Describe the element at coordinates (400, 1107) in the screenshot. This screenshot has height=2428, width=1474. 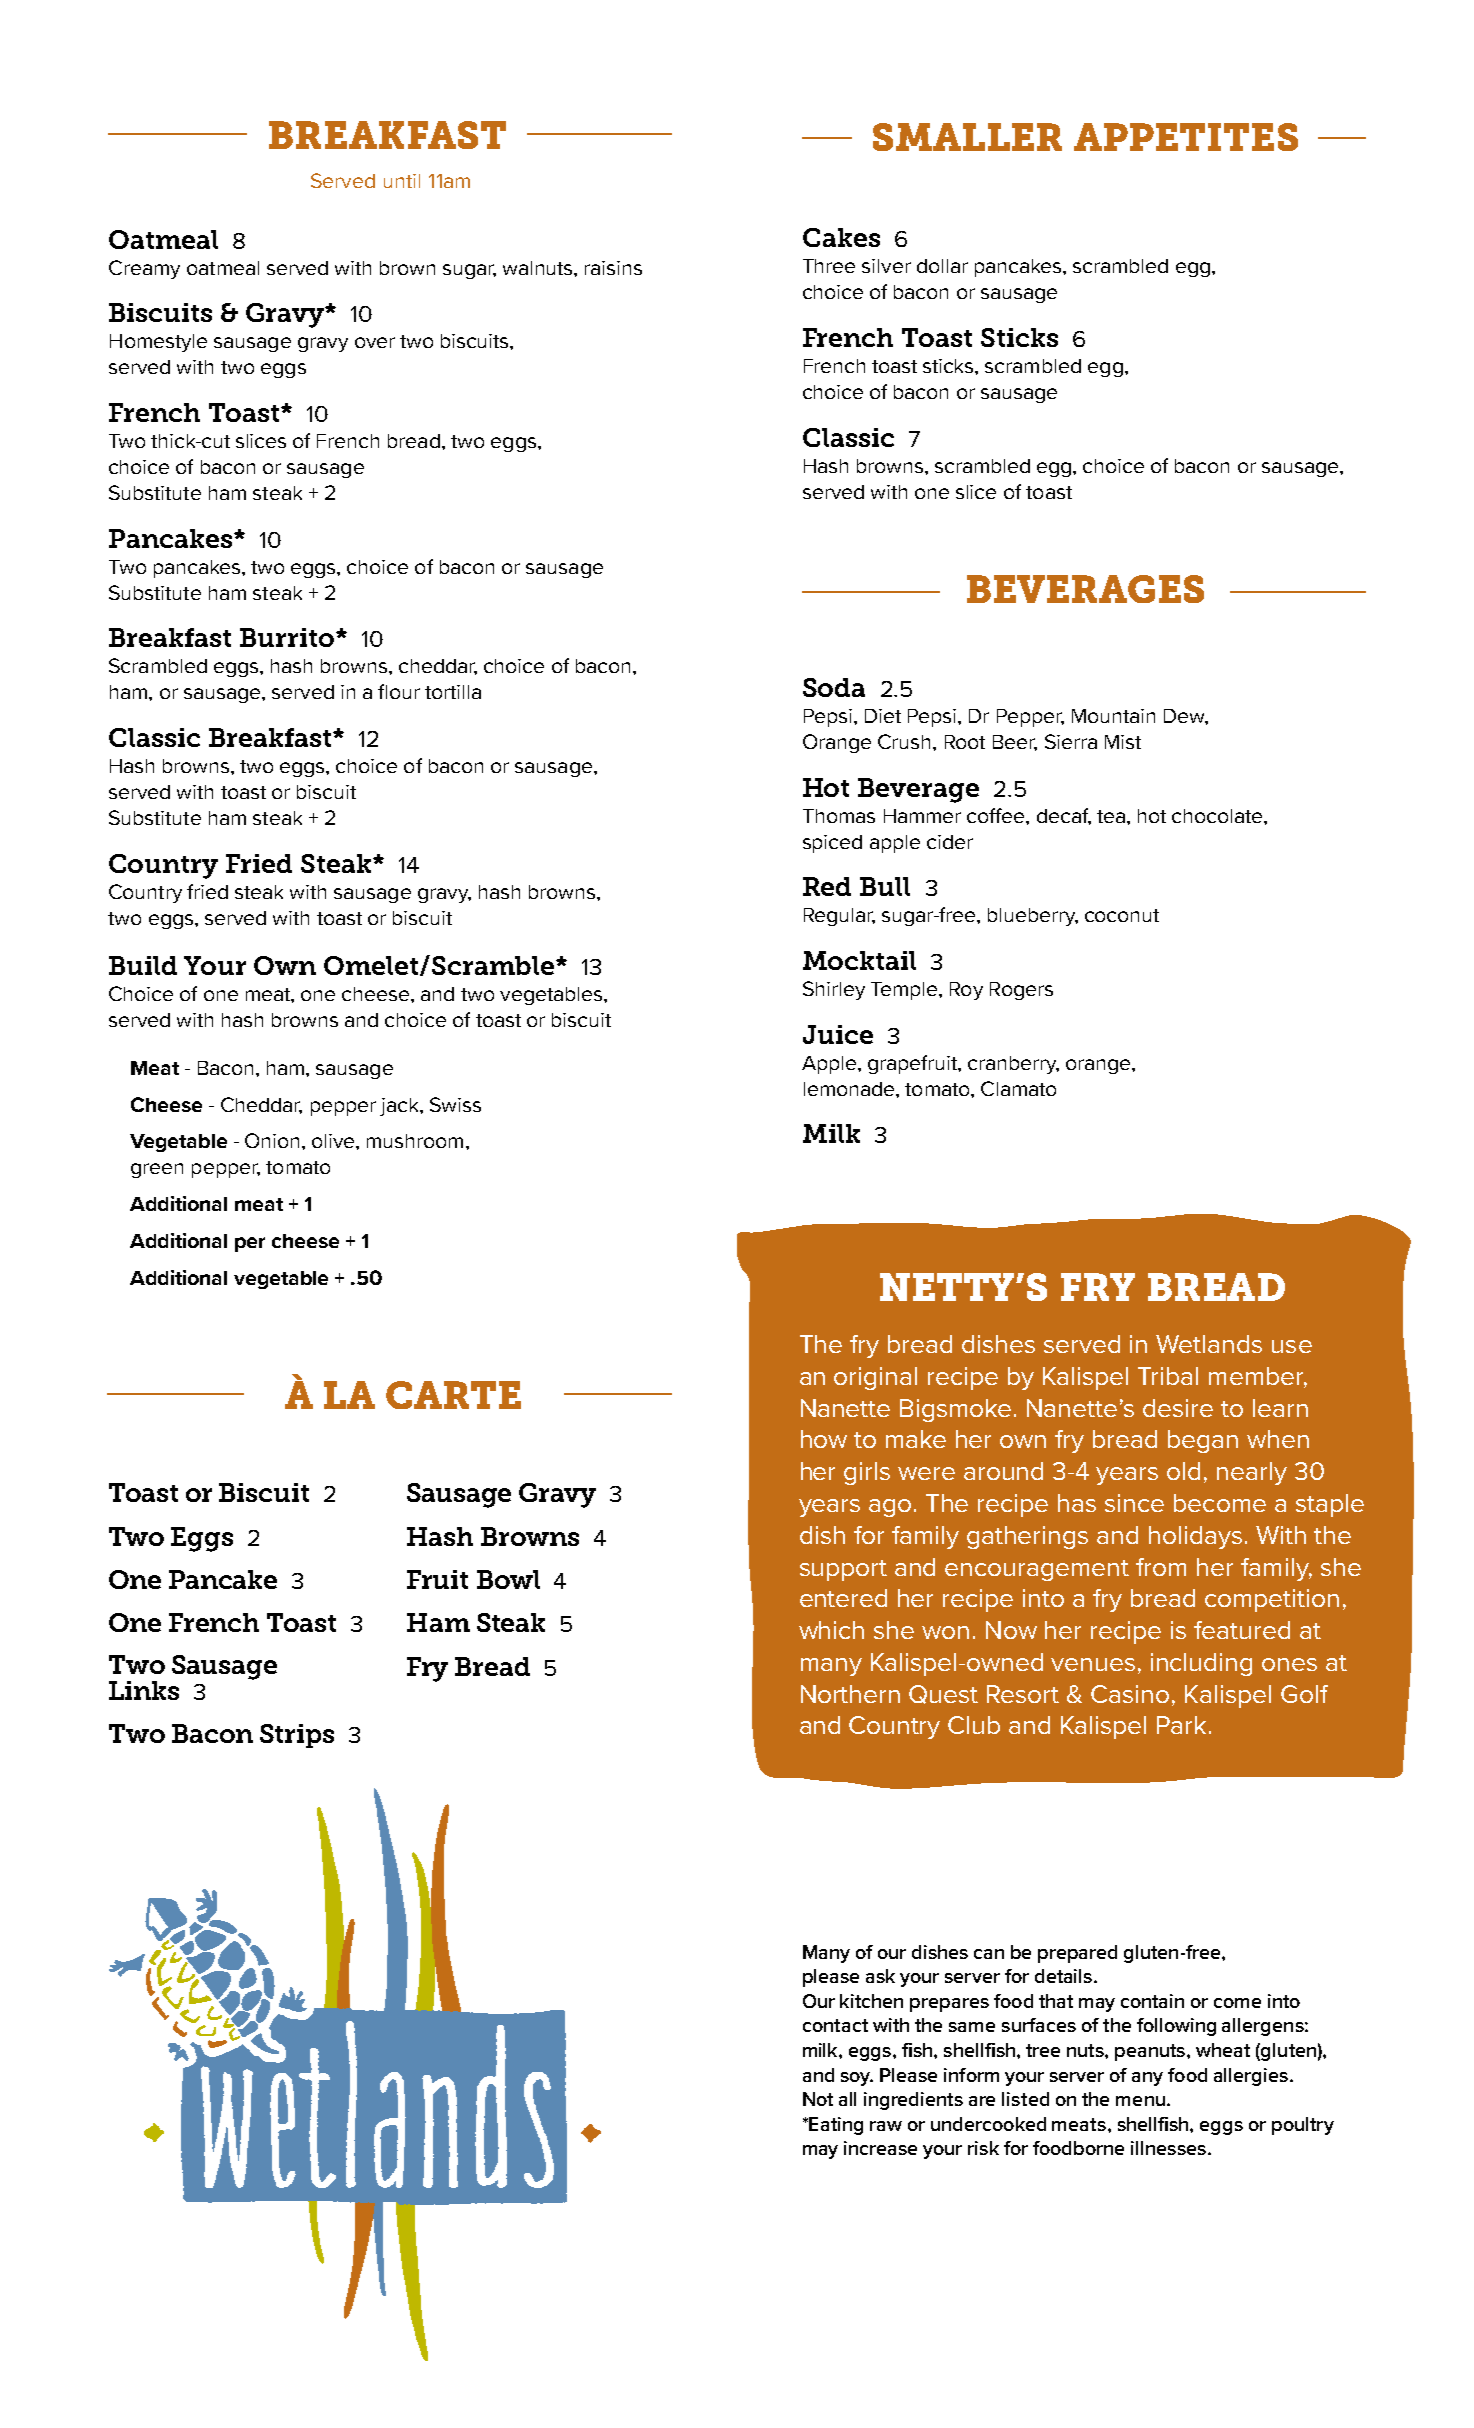
I see `jack` at that location.
